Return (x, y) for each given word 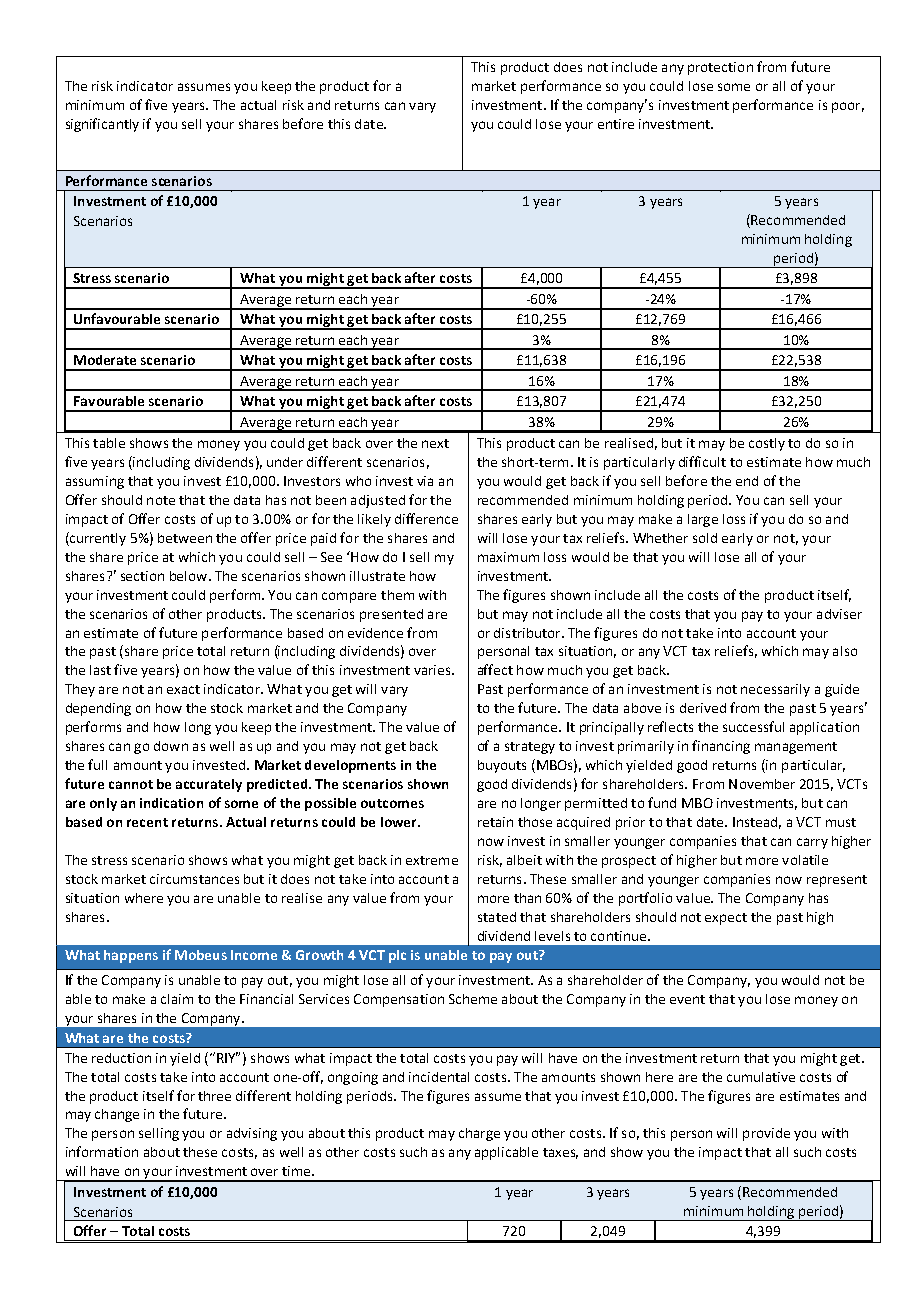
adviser (839, 614)
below (190, 576)
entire (616, 124)
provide (766, 1134)
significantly (102, 125)
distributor (528, 633)
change (117, 1115)
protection (720, 68)
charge (479, 1134)
